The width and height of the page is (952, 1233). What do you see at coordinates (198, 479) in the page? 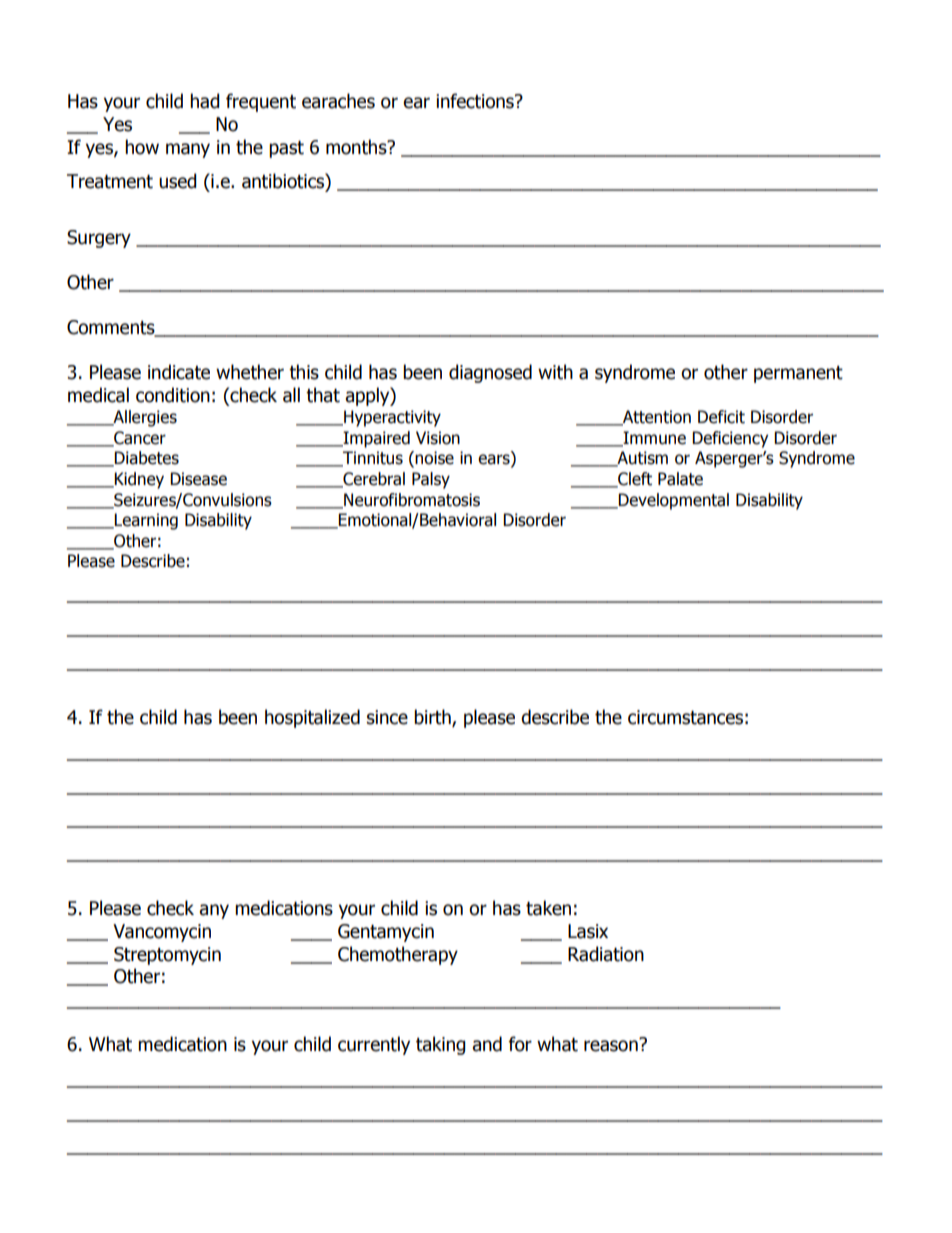
I see `Disease` at bounding box center [198, 479].
